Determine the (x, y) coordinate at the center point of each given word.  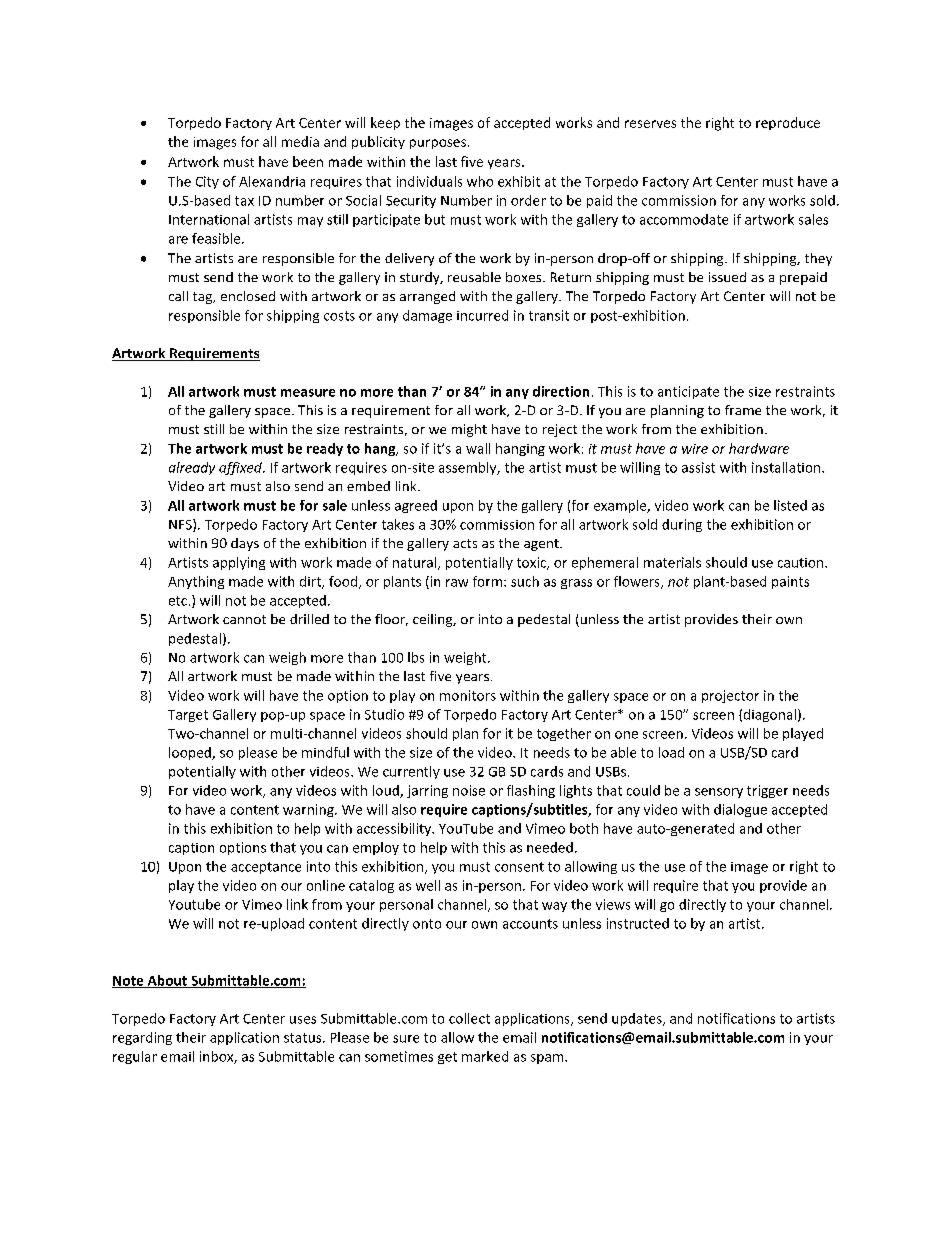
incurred (482, 315)
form (487, 581)
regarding (142, 1038)
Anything (196, 582)
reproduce (788, 123)
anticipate (688, 392)
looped (191, 753)
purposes (438, 144)
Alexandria (272, 181)
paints (790, 582)
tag (204, 298)
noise (469, 790)
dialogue (740, 810)
